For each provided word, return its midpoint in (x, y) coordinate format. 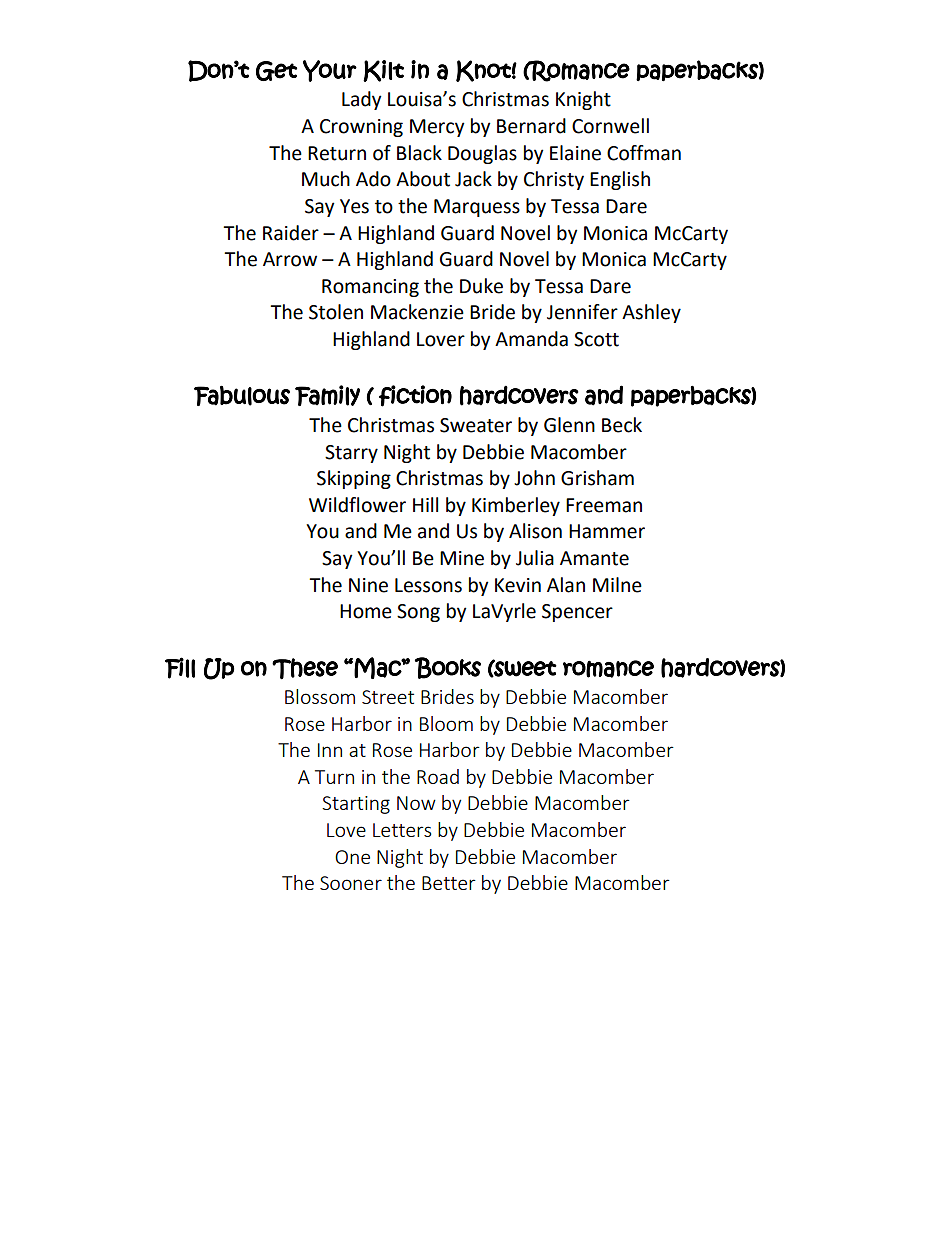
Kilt (383, 71)
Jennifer (582, 312)
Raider (291, 233)
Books (448, 668)
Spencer (577, 613)
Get (276, 71)
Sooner (351, 883)
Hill (425, 504)
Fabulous (242, 396)
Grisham (597, 478)
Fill (180, 668)
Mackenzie (417, 312)
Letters (402, 830)
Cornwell (610, 126)
